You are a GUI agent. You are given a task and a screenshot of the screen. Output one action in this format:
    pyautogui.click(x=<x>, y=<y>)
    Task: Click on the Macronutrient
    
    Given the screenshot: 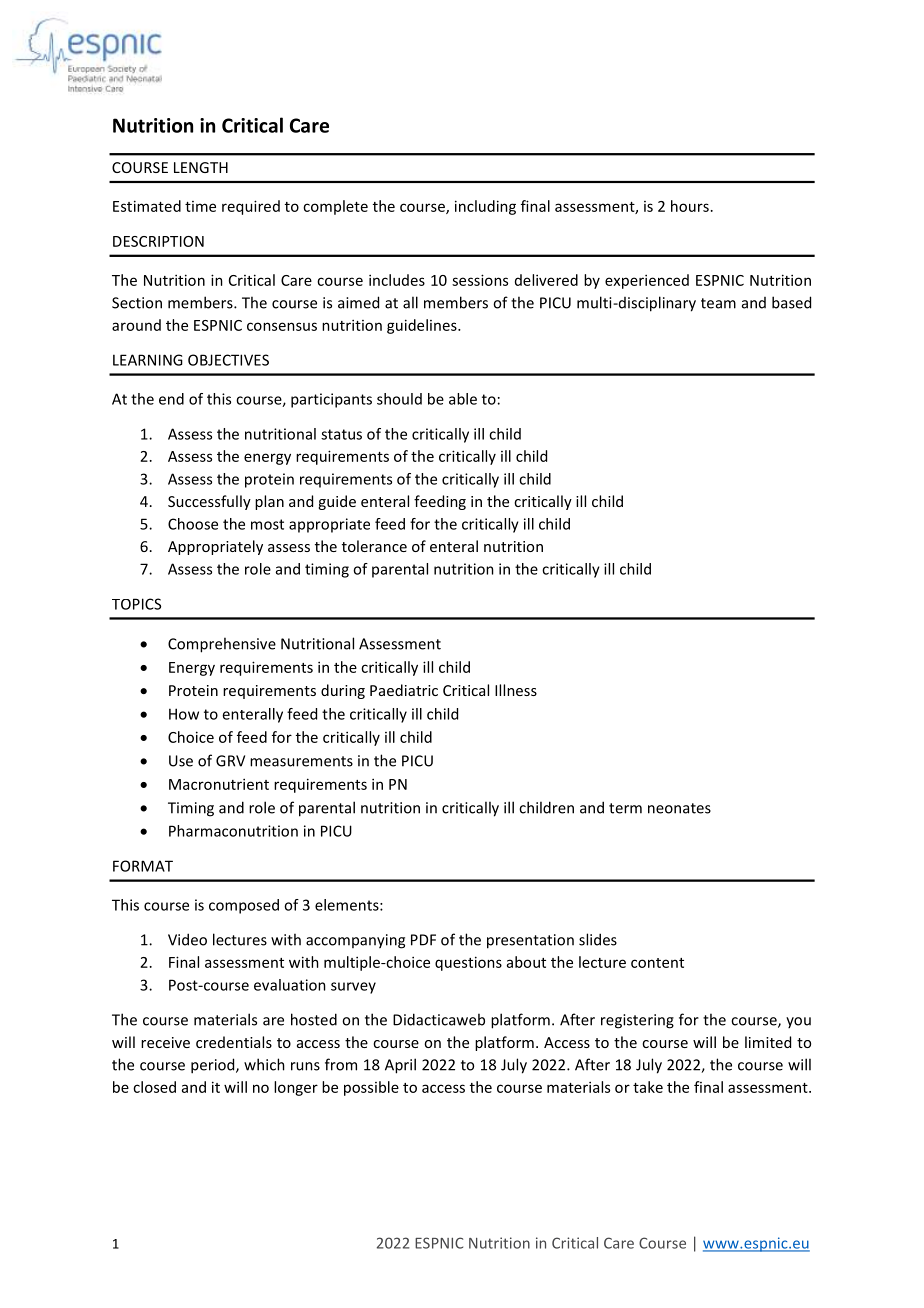 What is the action you would take?
    pyautogui.click(x=219, y=784)
